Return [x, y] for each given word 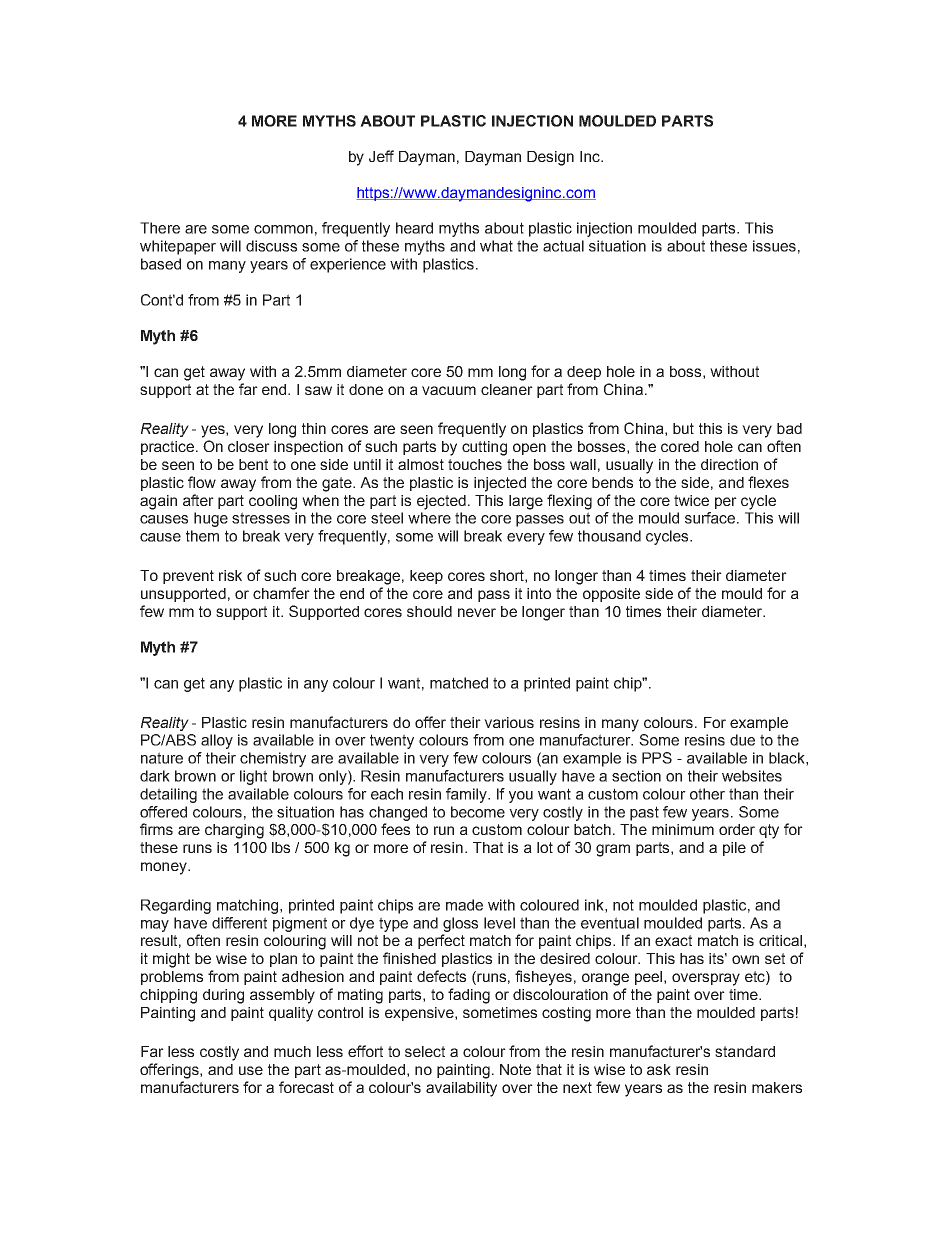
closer [249, 446]
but [683, 428]
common [283, 229]
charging [234, 831]
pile [734, 849]
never [477, 612]
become [478, 812]
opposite [611, 595]
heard [414, 228]
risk [230, 575]
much [292, 1051]
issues [774, 246]
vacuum [449, 390]
